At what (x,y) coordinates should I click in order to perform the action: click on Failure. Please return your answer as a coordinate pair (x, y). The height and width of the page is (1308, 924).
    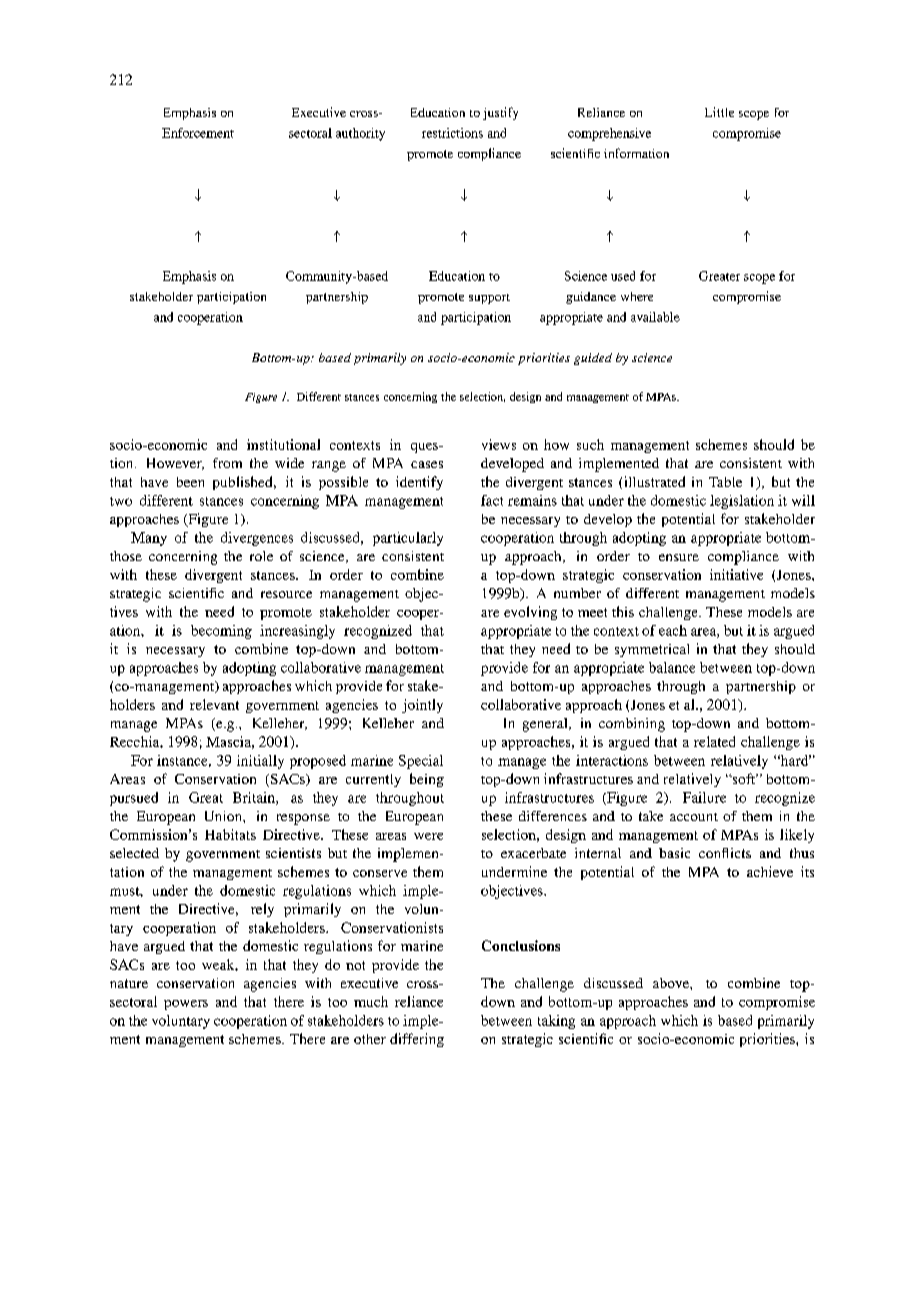
    Looking at the image, I should click on (704, 797).
